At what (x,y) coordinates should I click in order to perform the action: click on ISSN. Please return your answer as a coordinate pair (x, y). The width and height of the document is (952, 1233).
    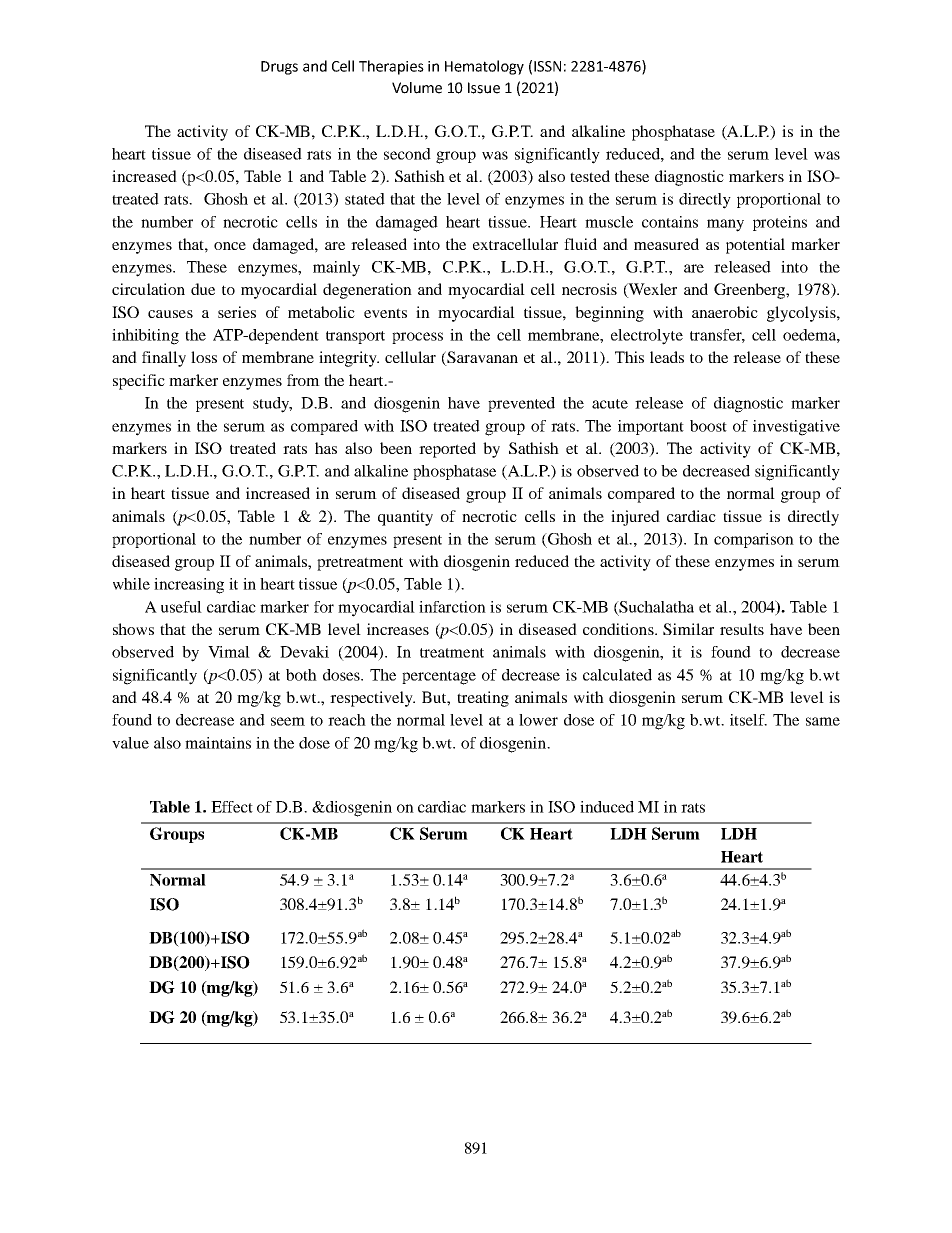
    Looking at the image, I should click on (547, 66).
